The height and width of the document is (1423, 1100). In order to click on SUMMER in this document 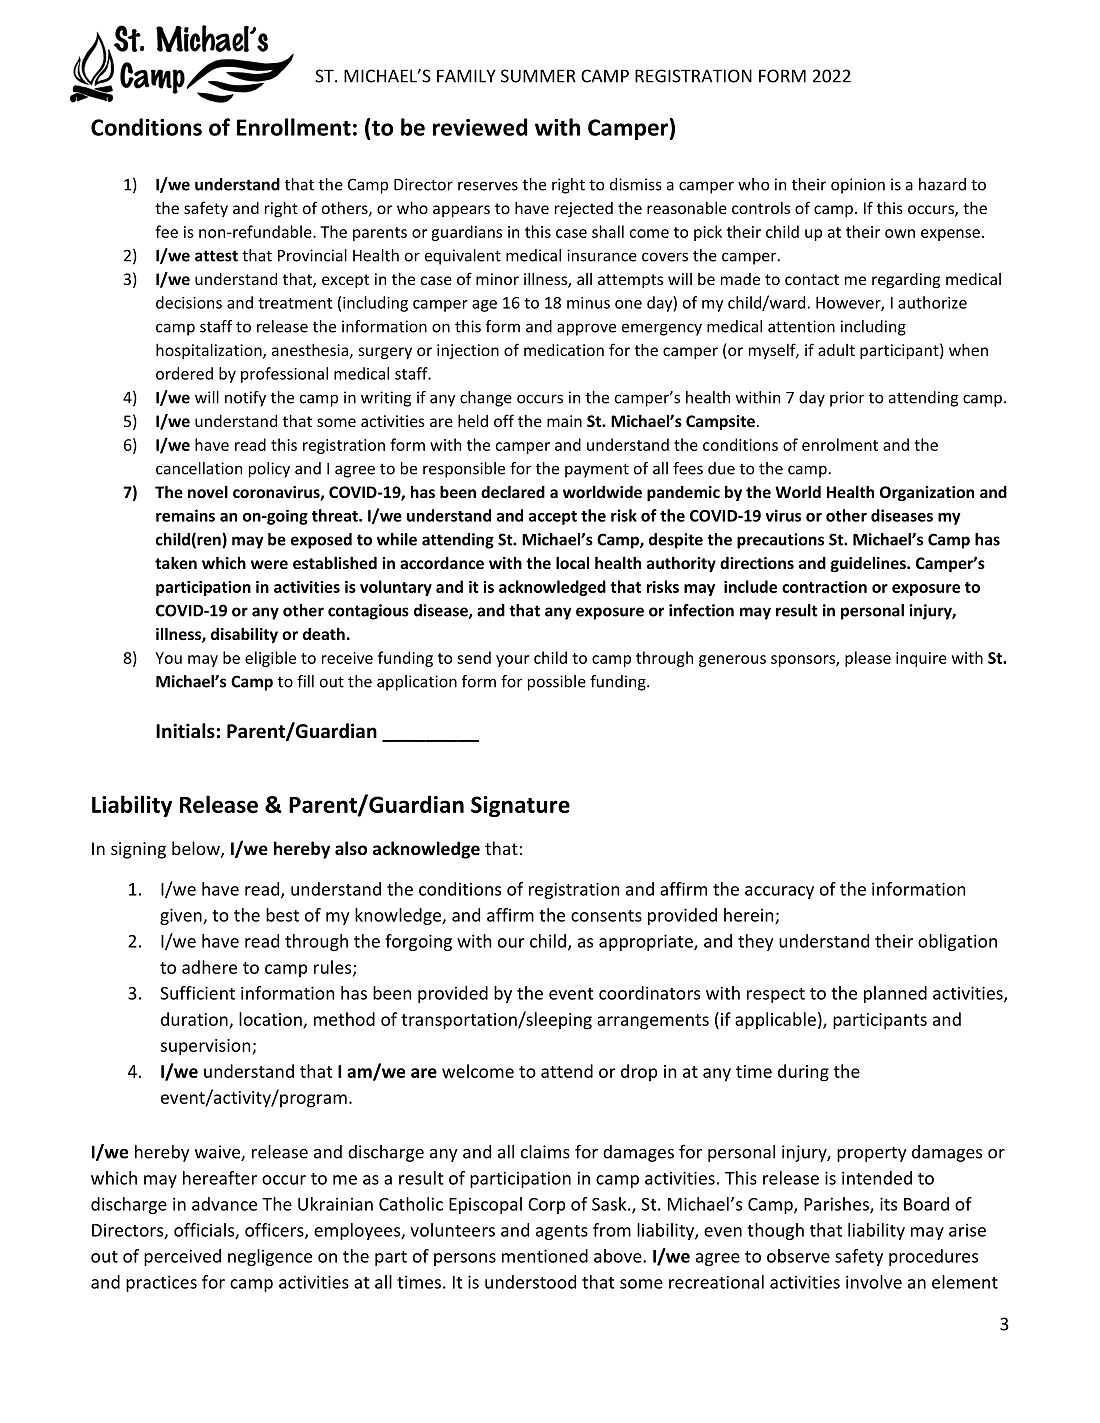, I will do `click(538, 76)`.
